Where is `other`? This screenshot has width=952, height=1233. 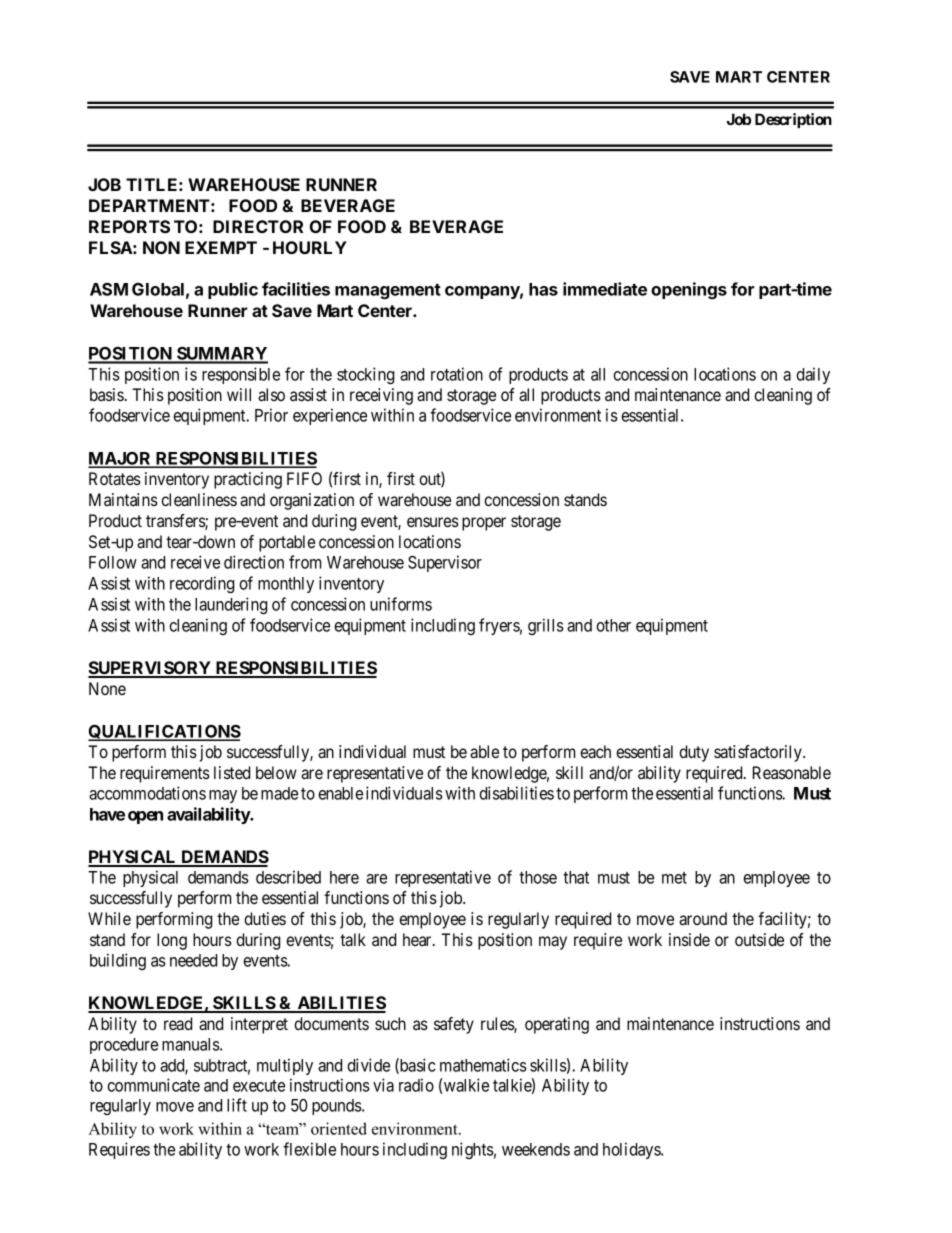
other is located at coordinates (613, 625).
